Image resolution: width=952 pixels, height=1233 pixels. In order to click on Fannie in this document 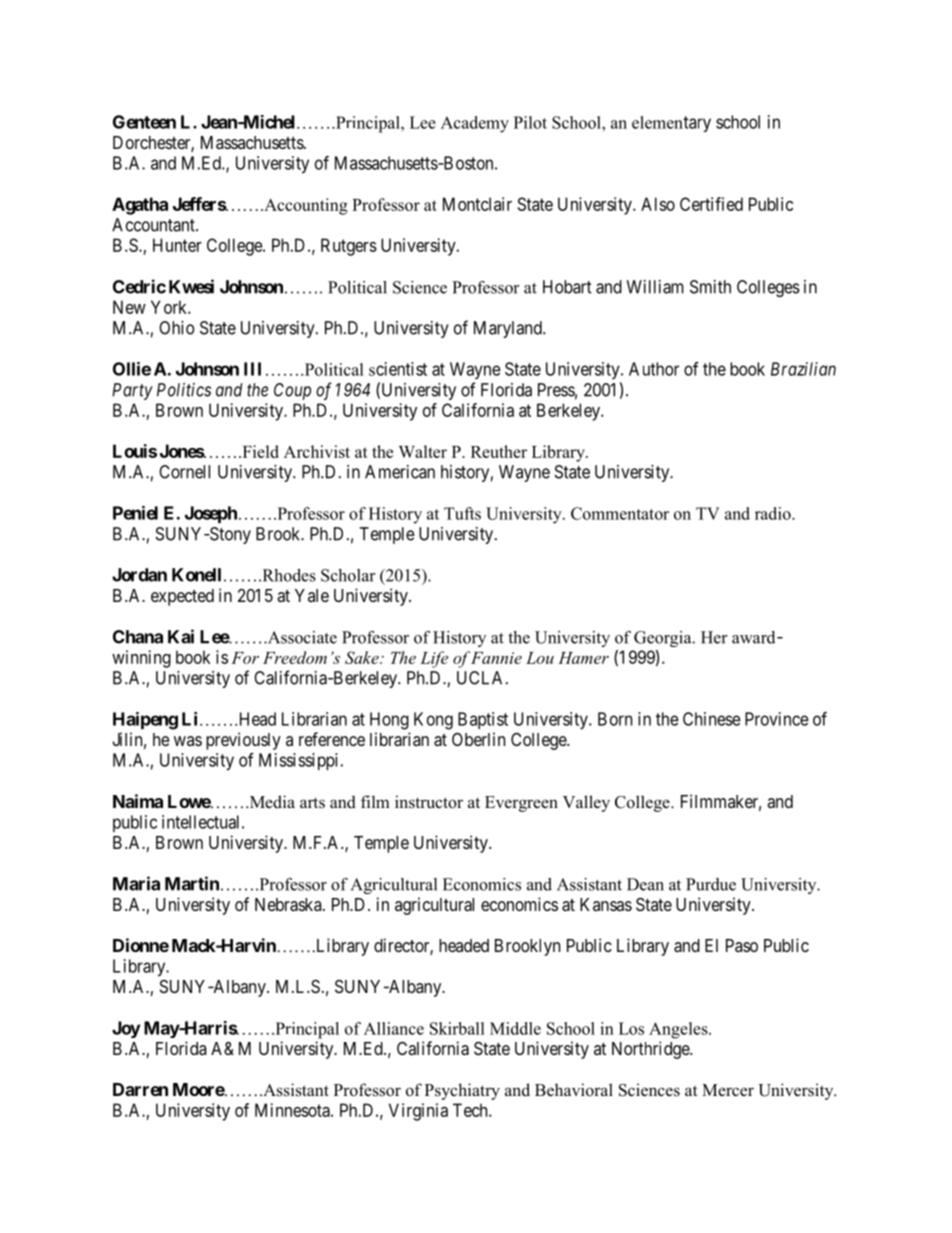, I will do `click(496, 658)`.
